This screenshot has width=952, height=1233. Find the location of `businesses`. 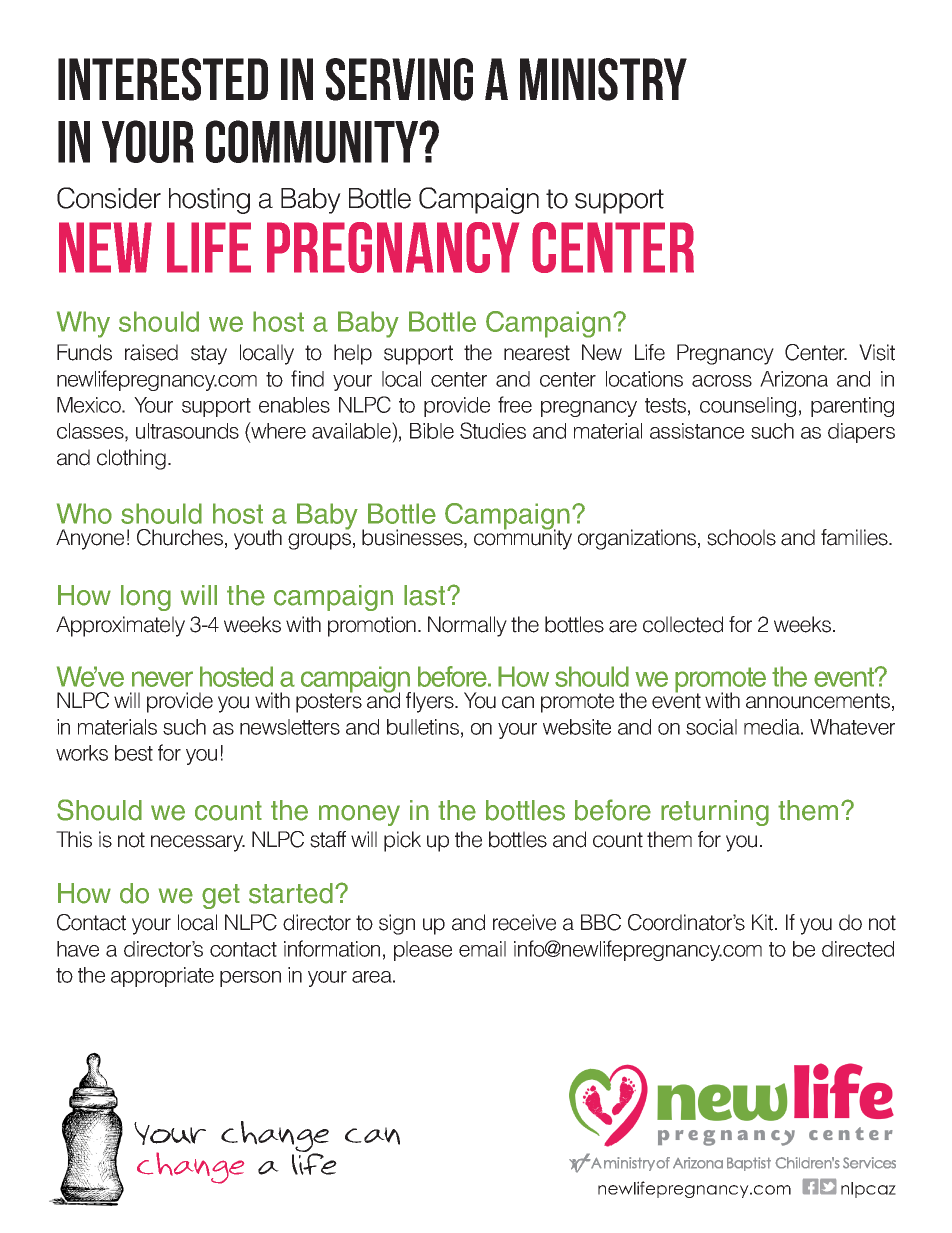

businesses is located at coordinates (413, 538).
